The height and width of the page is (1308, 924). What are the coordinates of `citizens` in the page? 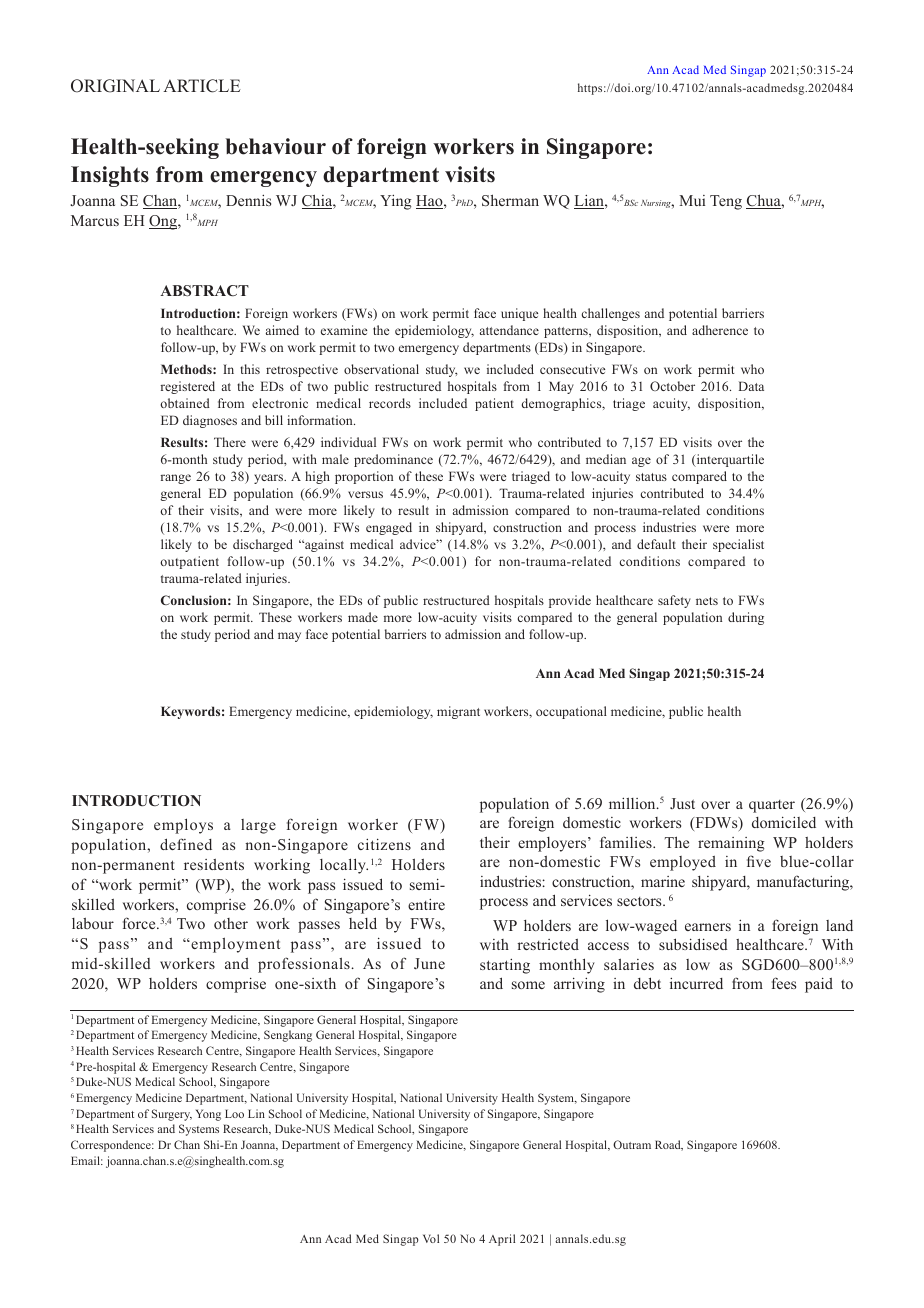 It's located at (384, 844).
